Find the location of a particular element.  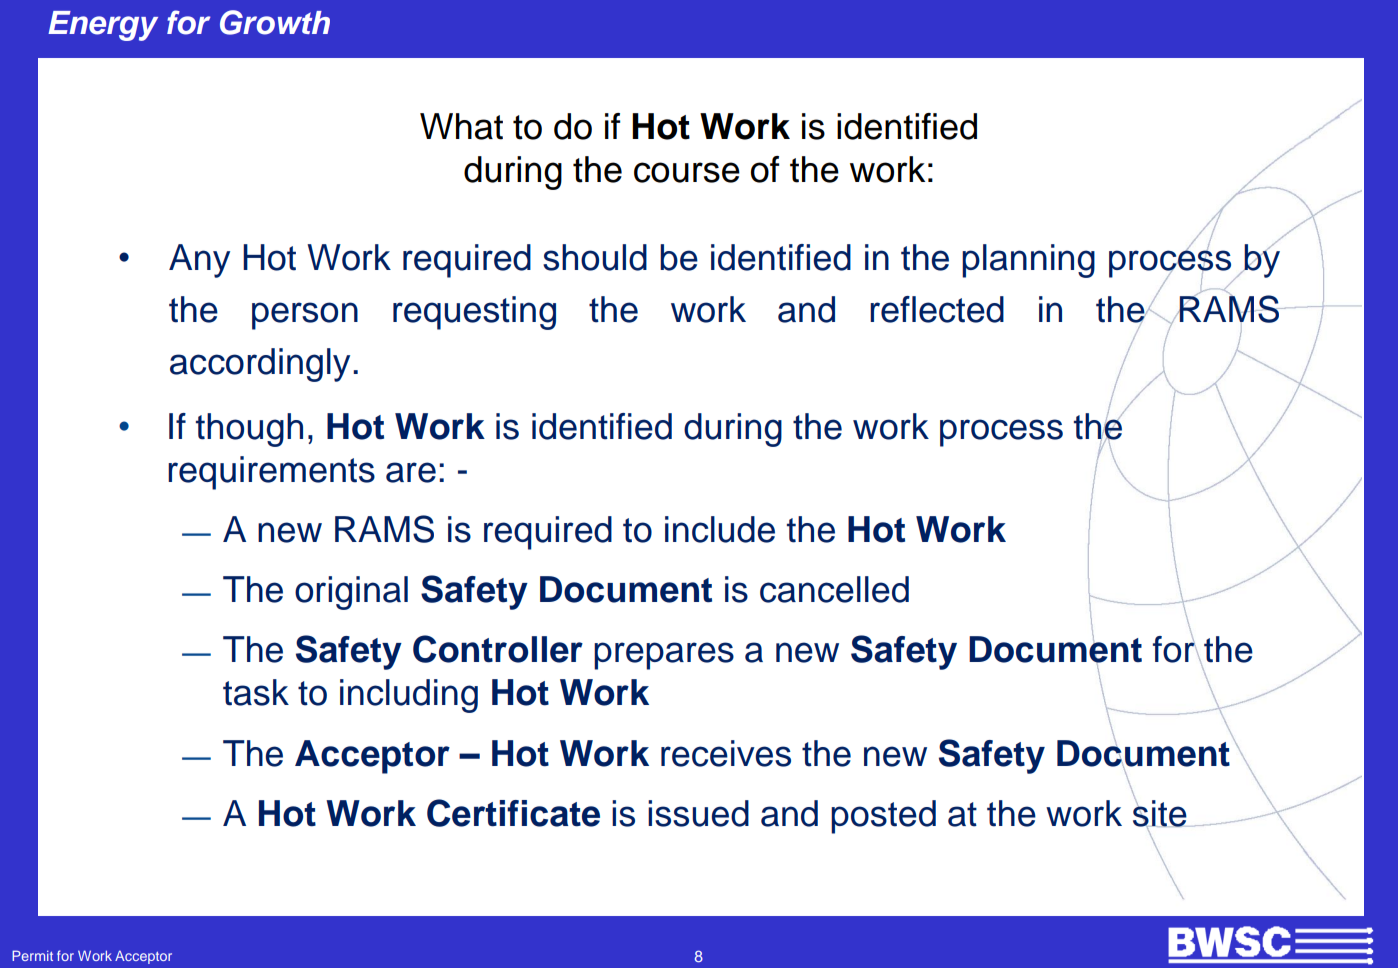

course is located at coordinates (687, 172).
